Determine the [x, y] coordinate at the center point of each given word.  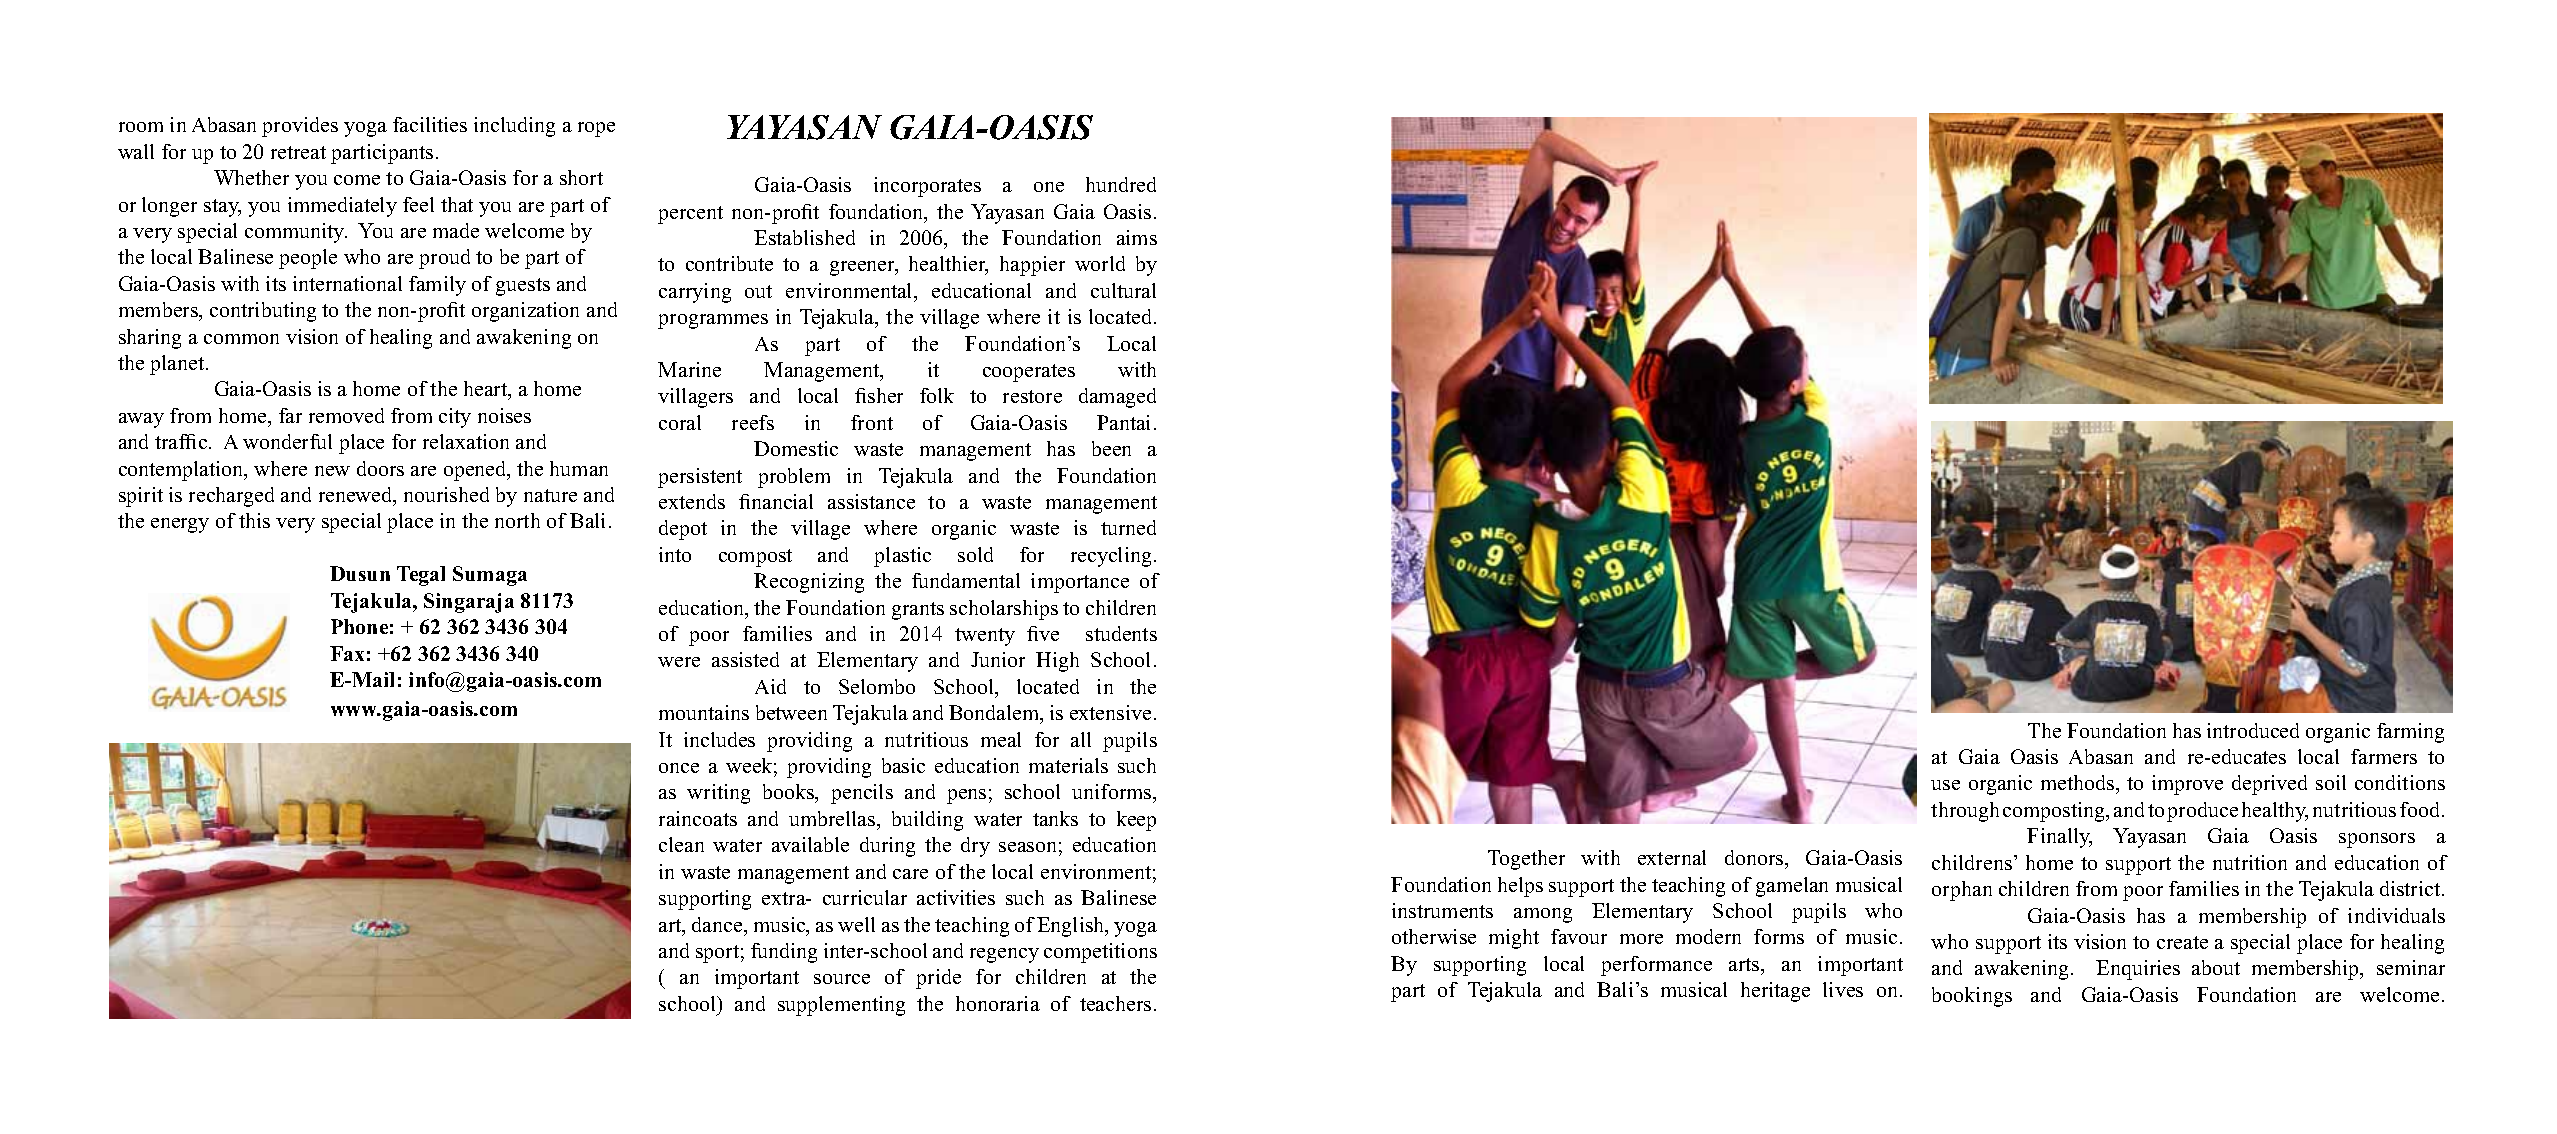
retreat [298, 152]
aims [1137, 237]
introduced [2253, 730]
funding [784, 953]
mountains [704, 712]
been [1111, 448]
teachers [1115, 1003]
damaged [1117, 398]
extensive [1110, 712]
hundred [1121, 184]
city [455, 418]
